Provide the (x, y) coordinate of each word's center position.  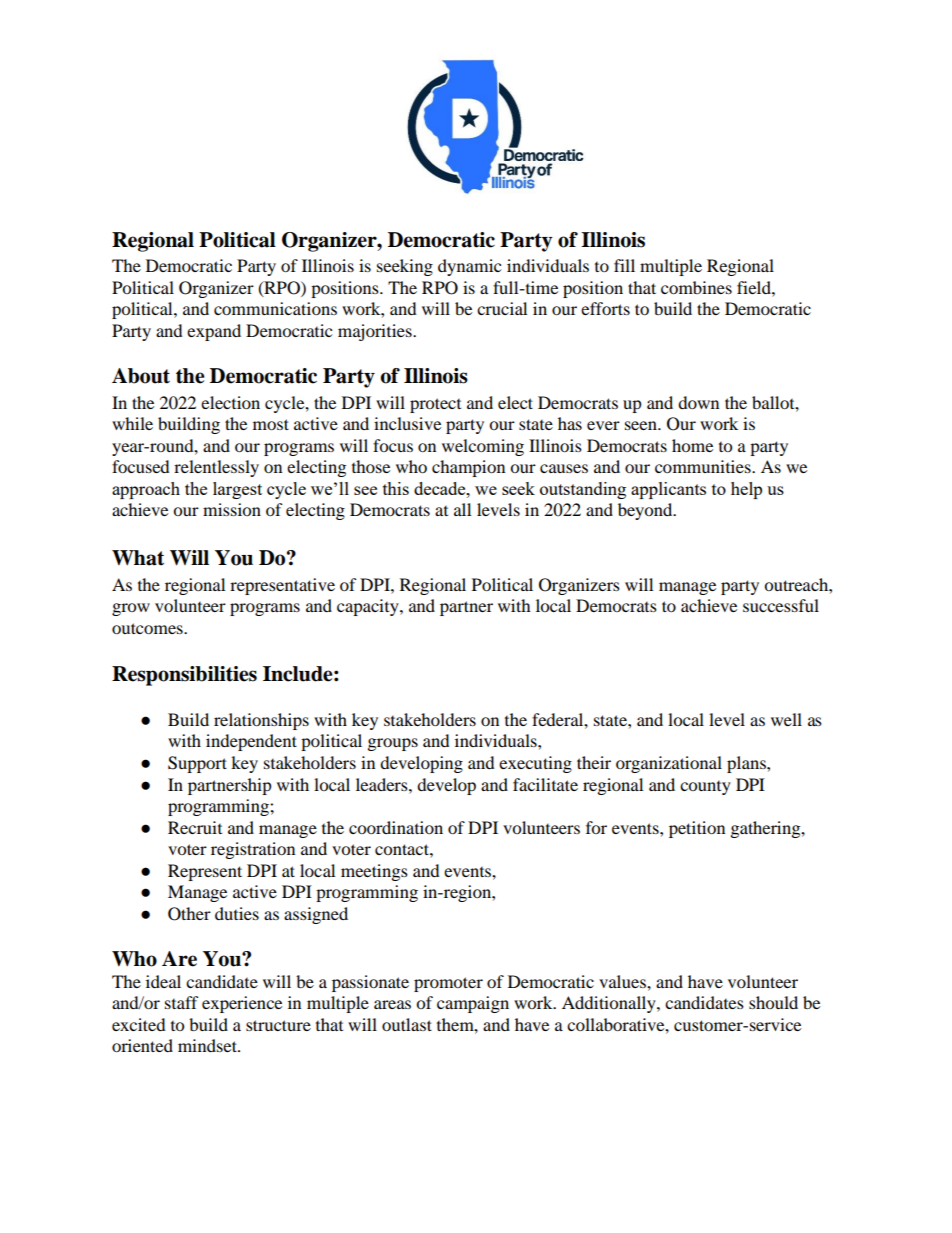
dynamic (469, 267)
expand (214, 332)
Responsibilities (184, 676)
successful (781, 605)
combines (696, 287)
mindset (208, 1045)
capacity (369, 607)
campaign (473, 1004)
